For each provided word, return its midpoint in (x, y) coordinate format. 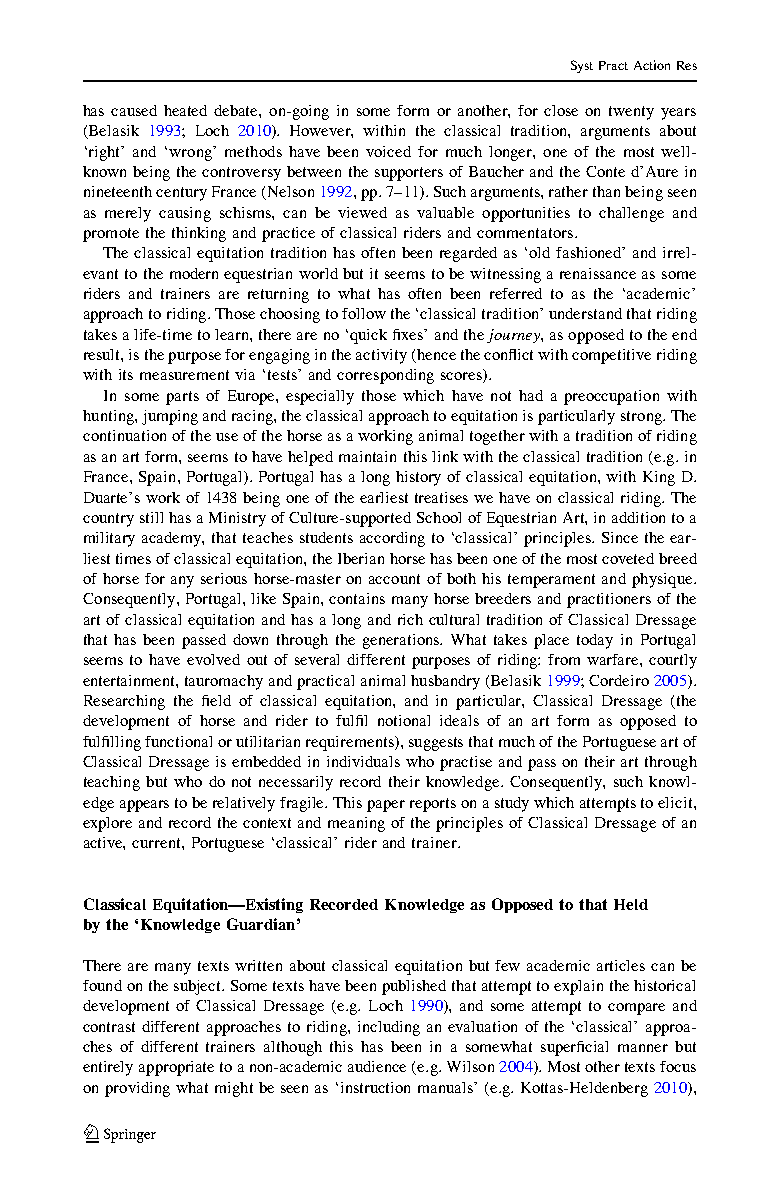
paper (386, 806)
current (157, 843)
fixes (409, 334)
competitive (611, 356)
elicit (676, 802)
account (394, 579)
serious (224, 578)
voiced (388, 151)
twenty (631, 113)
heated (185, 110)
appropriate (176, 1068)
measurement (184, 375)
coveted (628, 558)
